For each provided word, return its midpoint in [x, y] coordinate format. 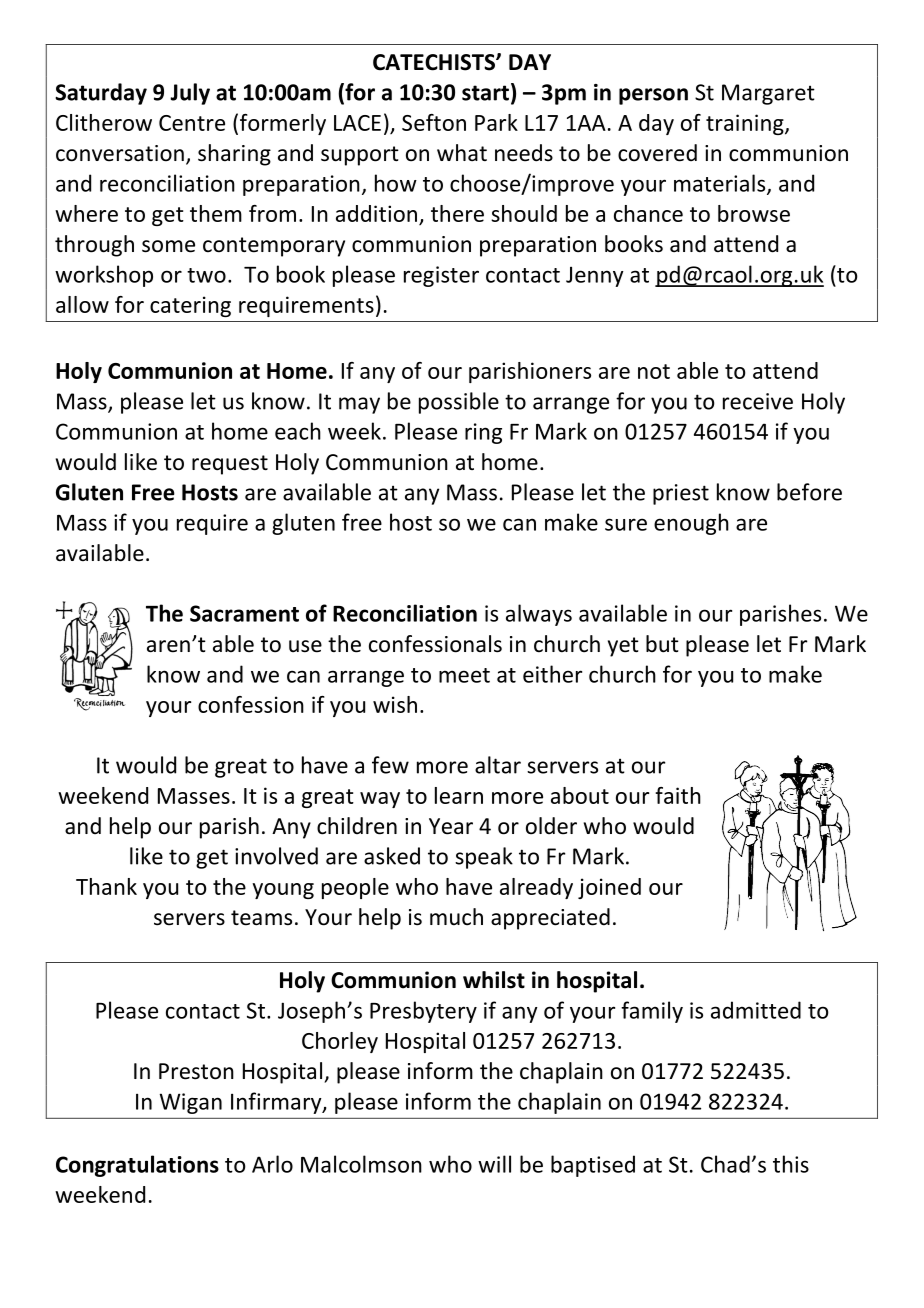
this [791, 1164]
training [746, 124]
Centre [192, 123]
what [462, 153]
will [494, 1164]
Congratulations [137, 1166]
